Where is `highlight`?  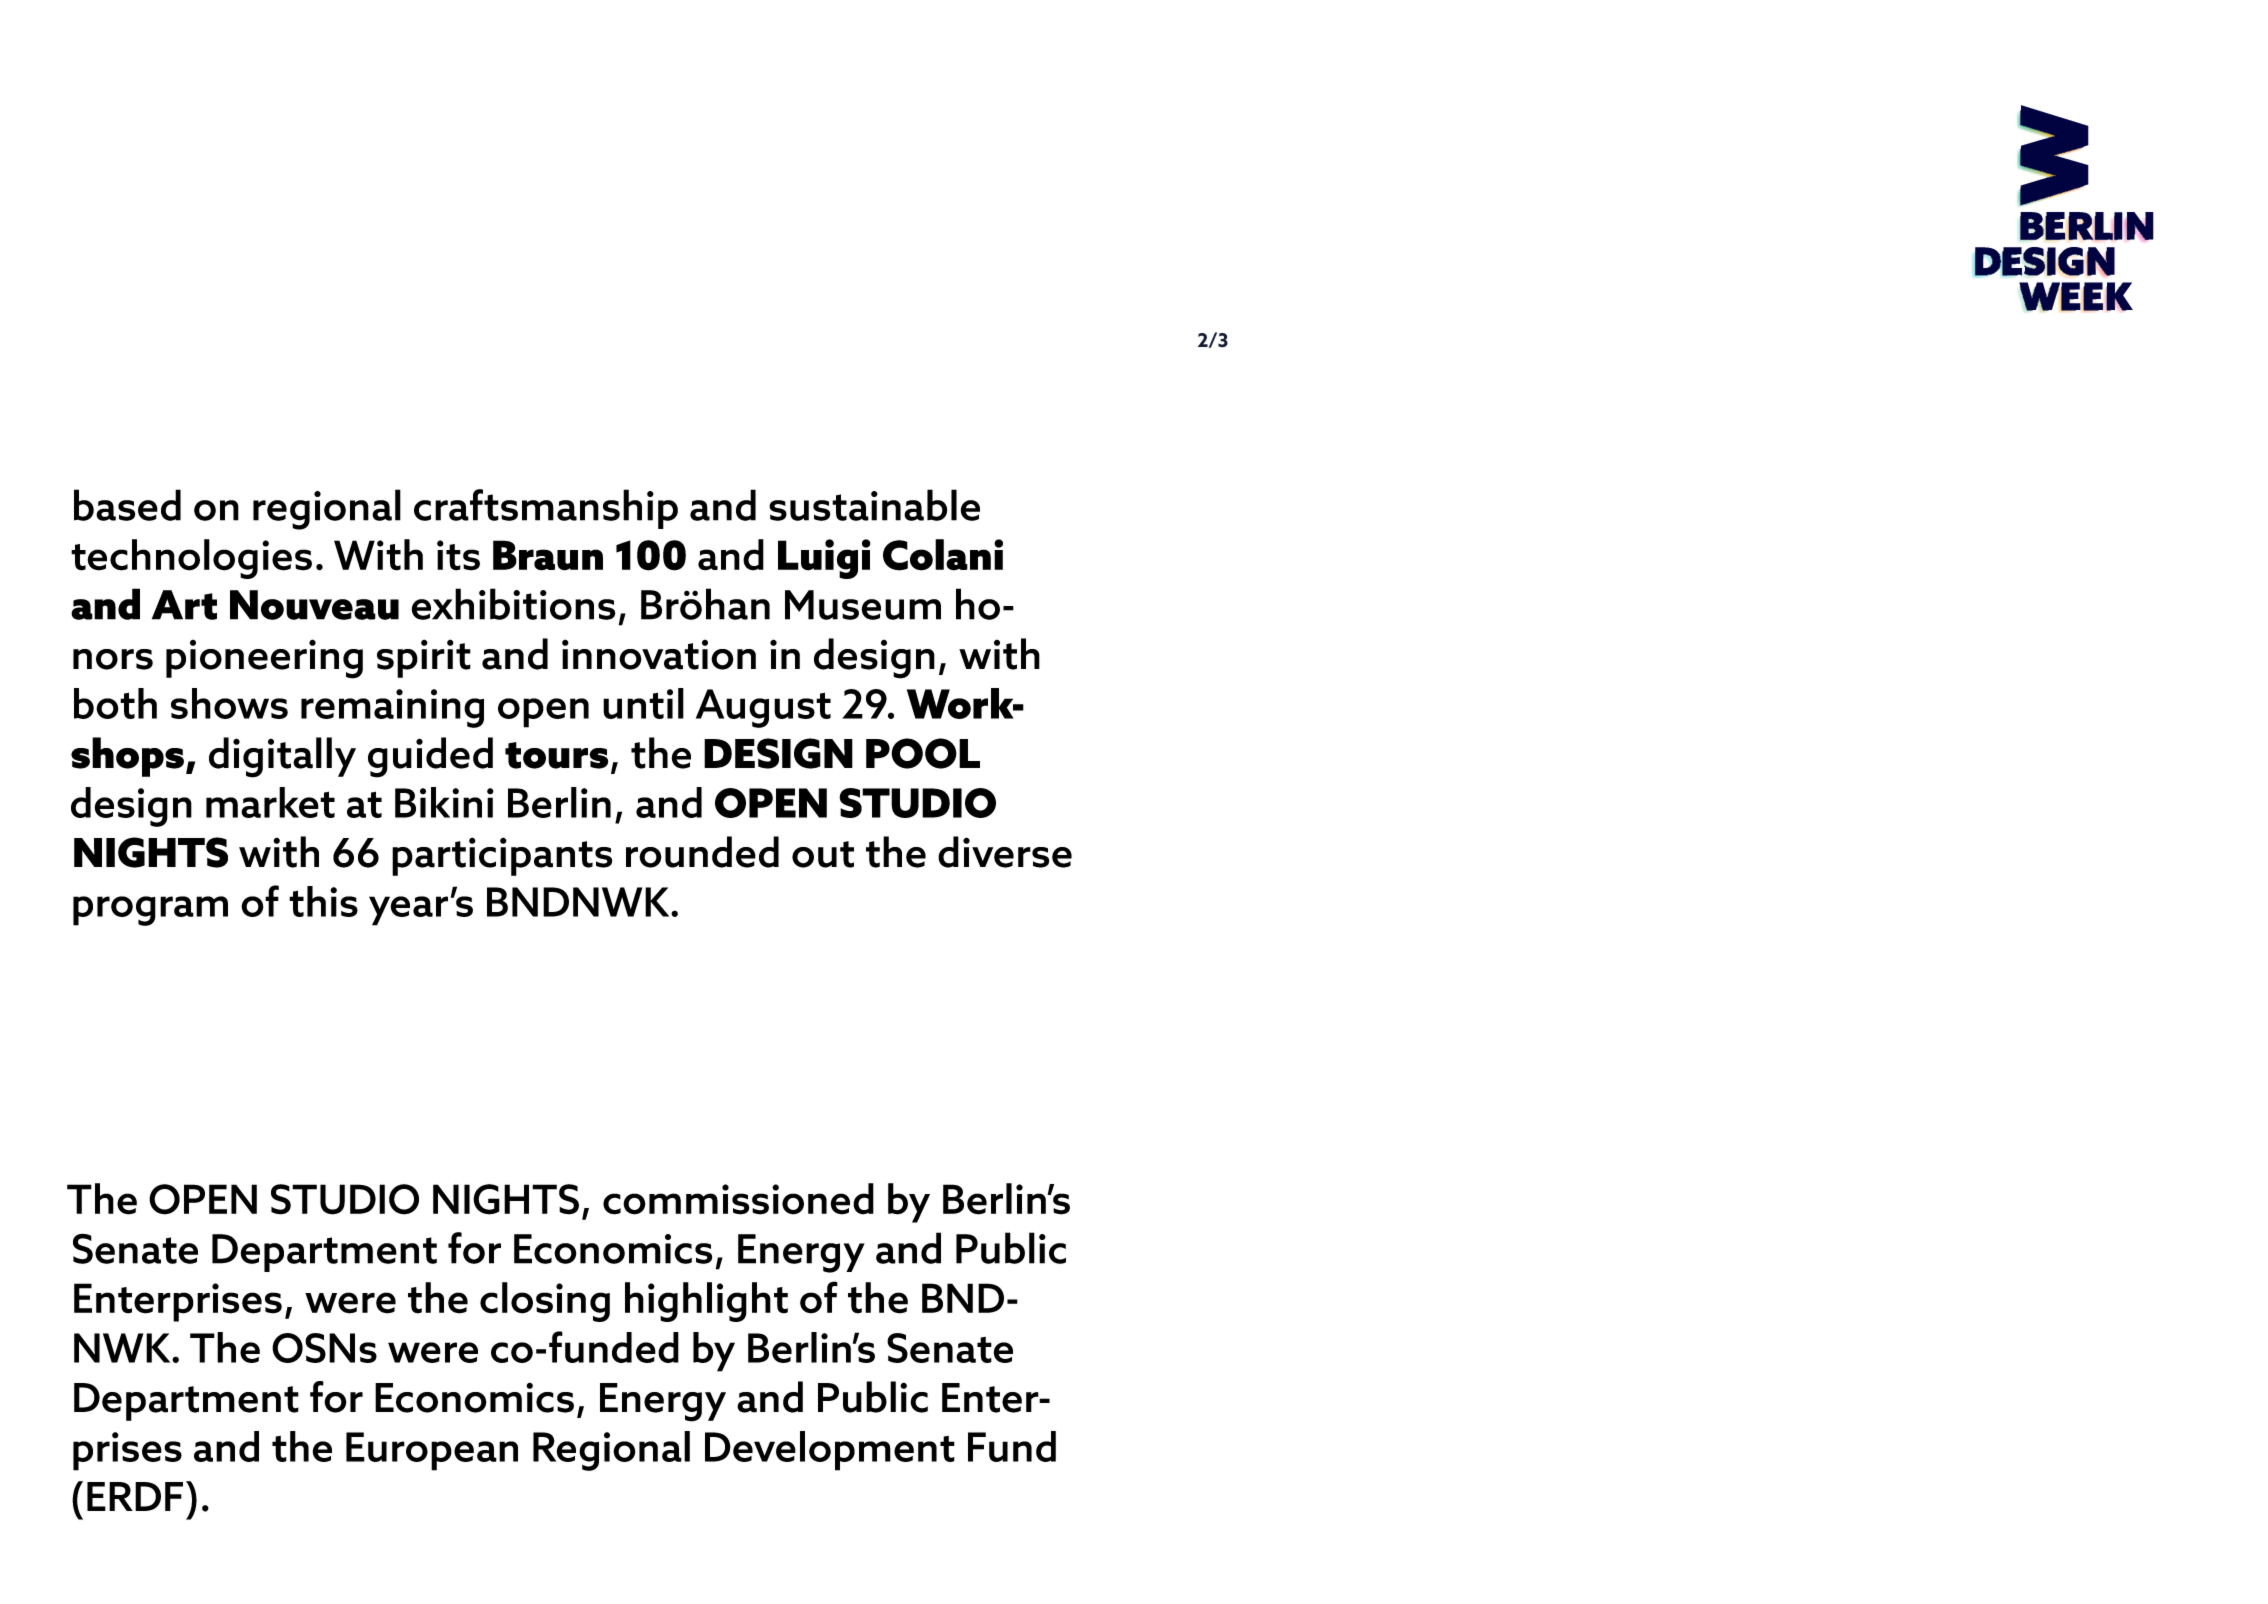
highlight is located at coordinates (706, 1302).
